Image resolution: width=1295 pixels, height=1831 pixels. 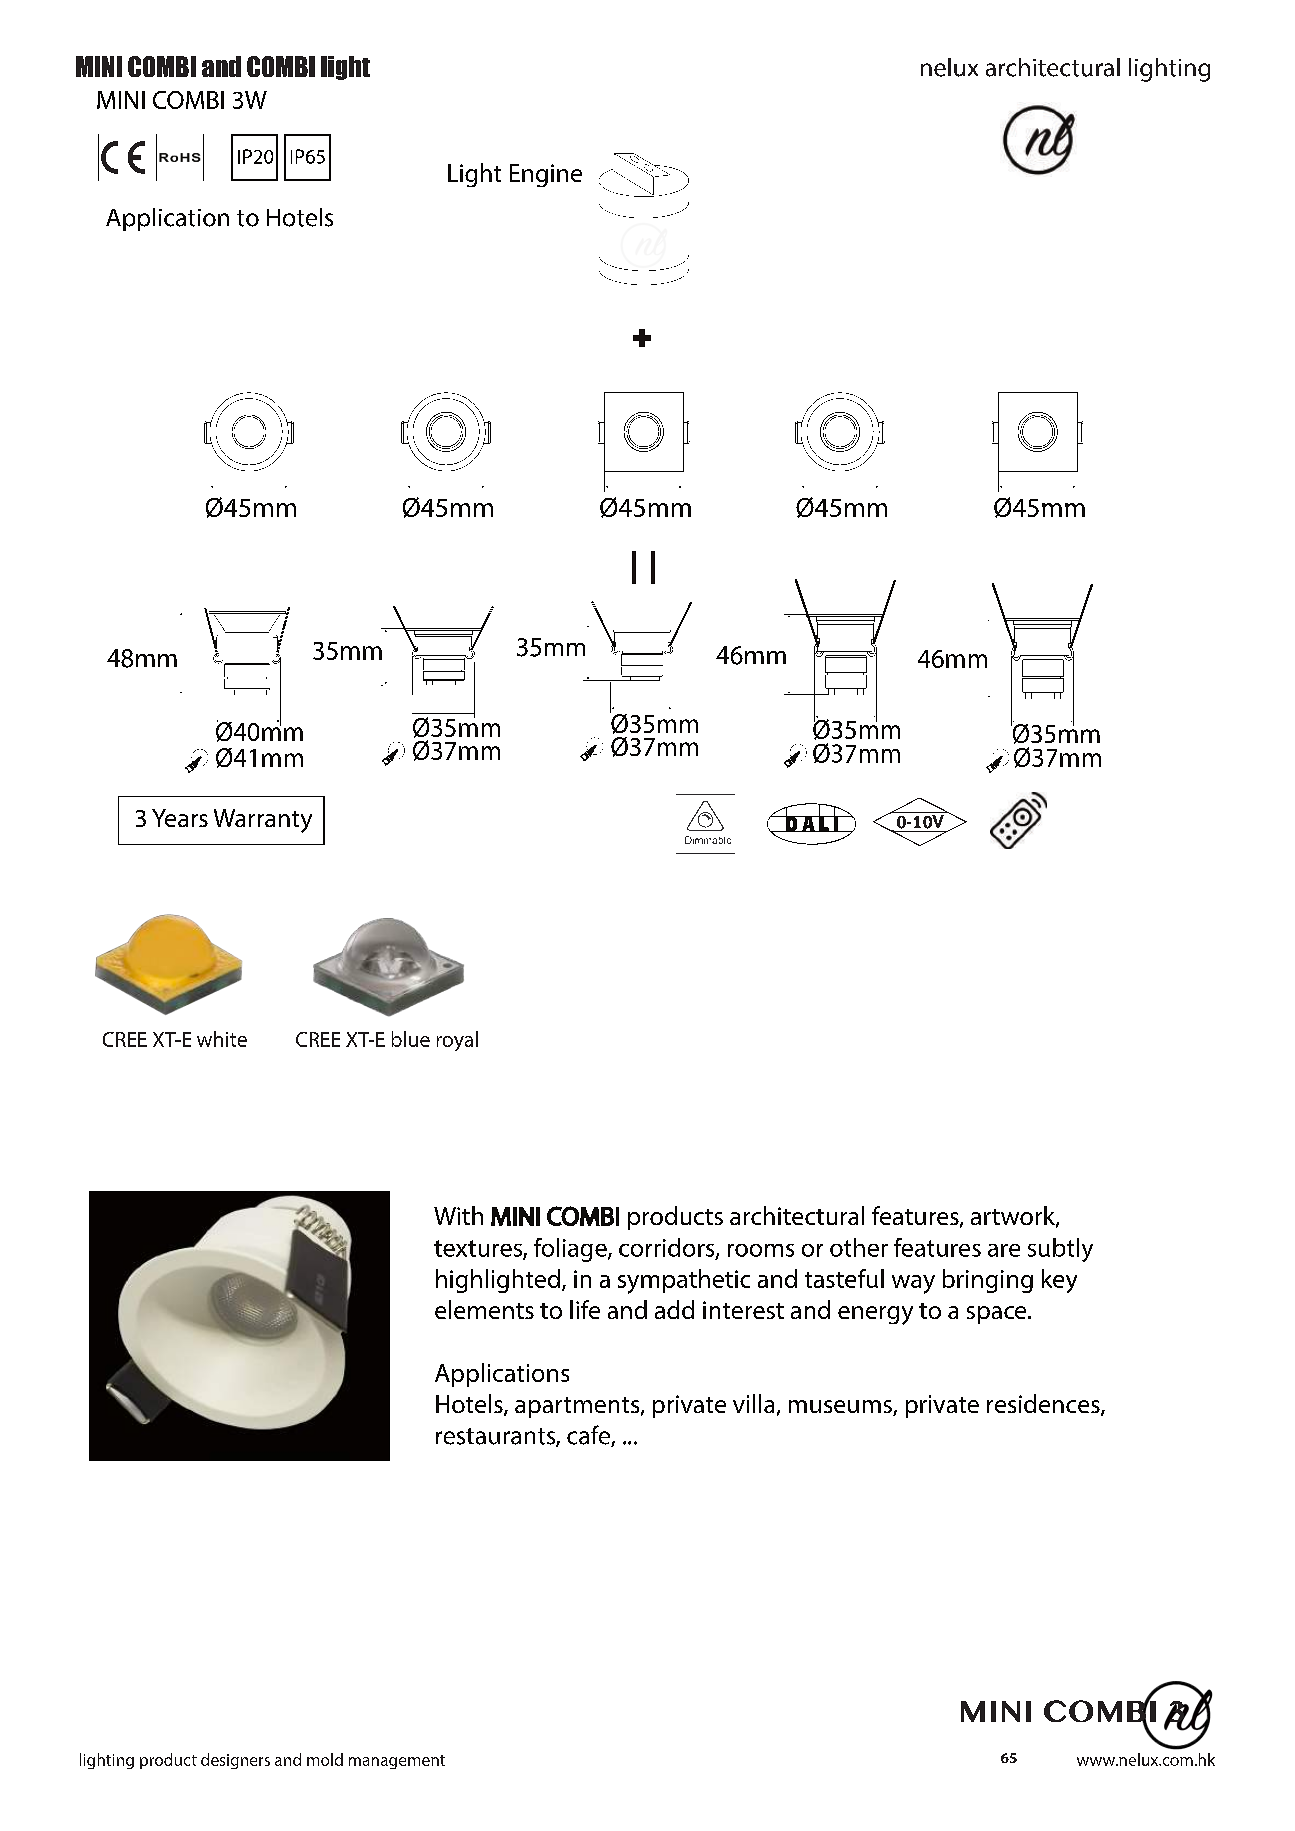 What do you see at coordinates (546, 175) in the screenshot?
I see `Engine` at bounding box center [546, 175].
